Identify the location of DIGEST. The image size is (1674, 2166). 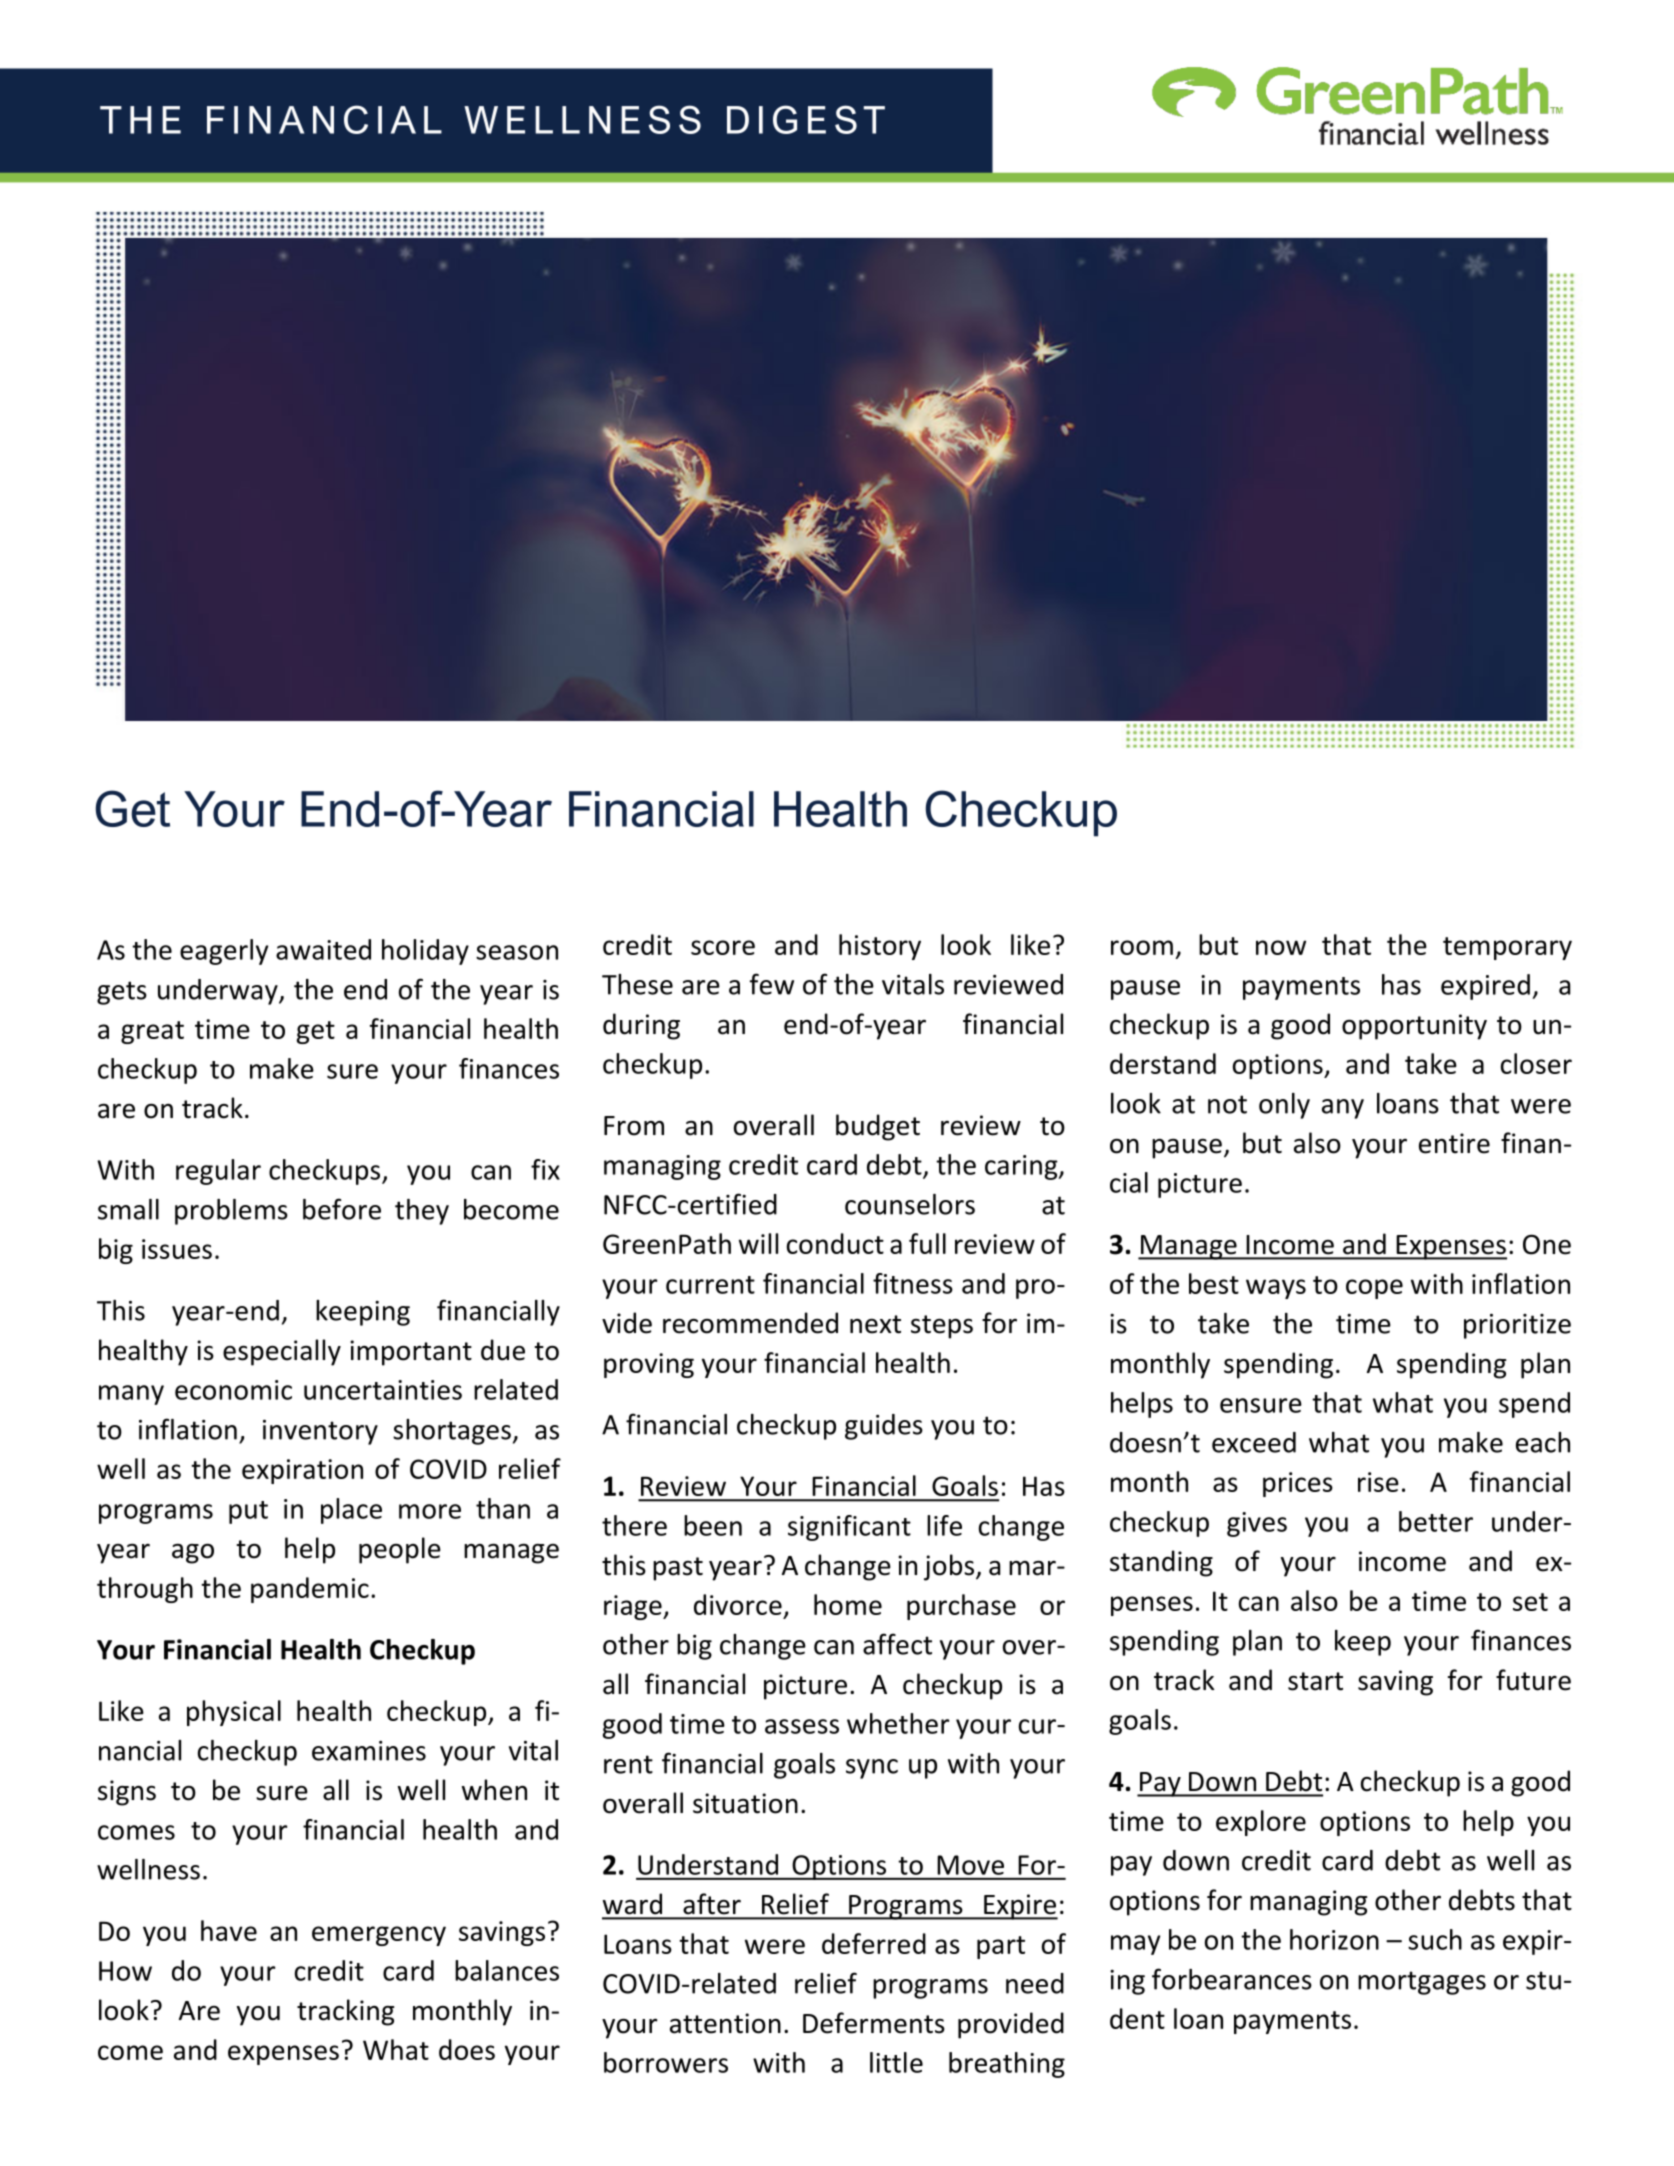
(806, 119).
